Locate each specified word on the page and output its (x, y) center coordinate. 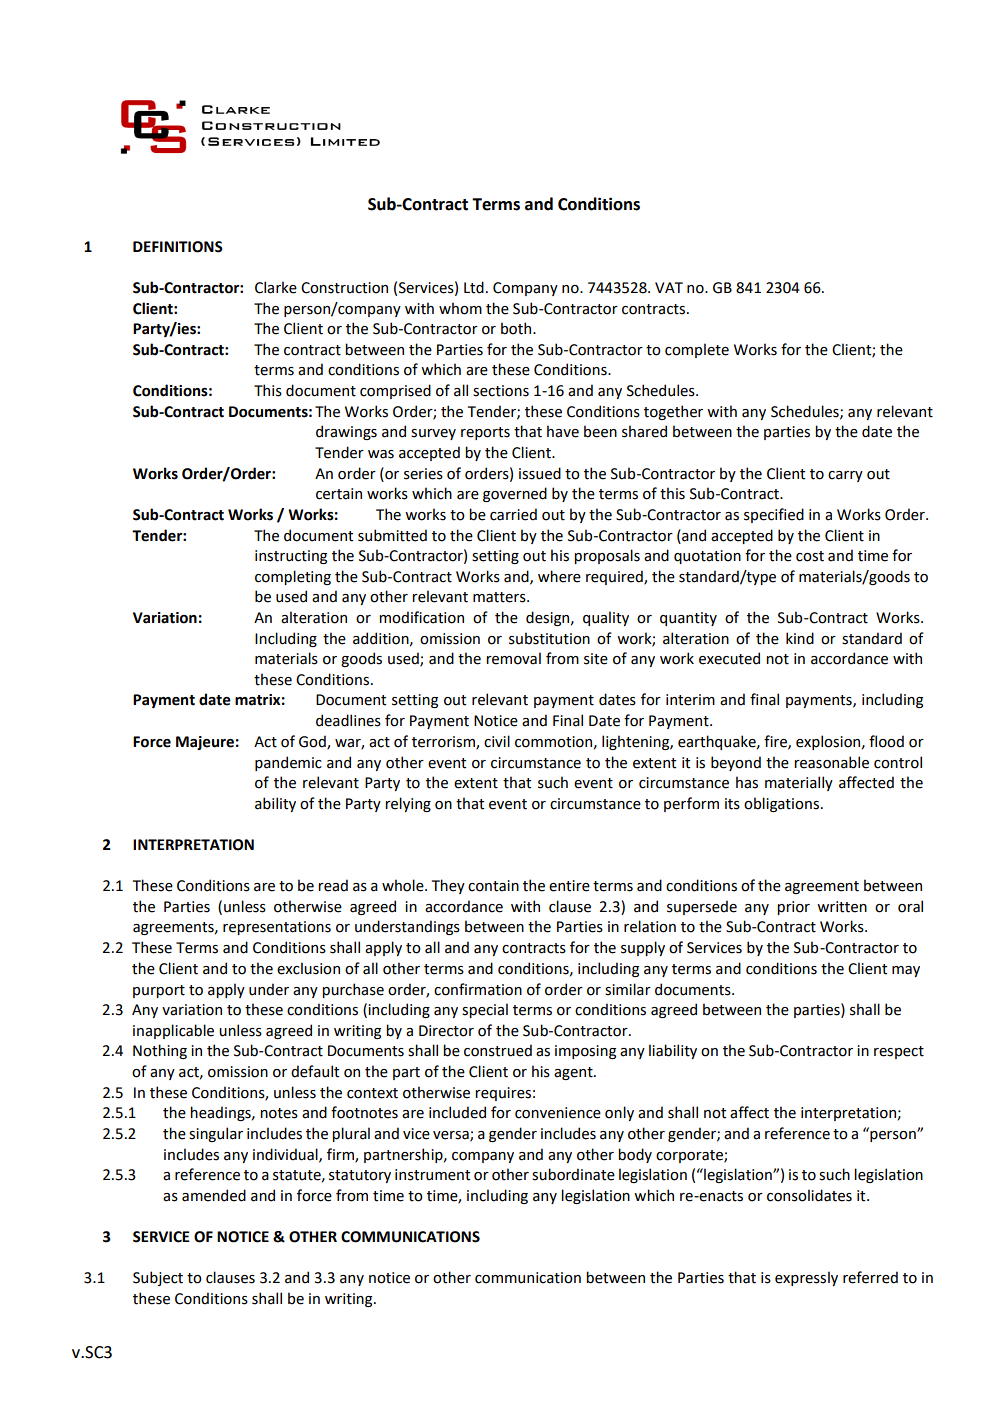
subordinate (573, 1174)
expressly (806, 1278)
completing (293, 577)
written (842, 907)
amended (214, 1195)
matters (500, 597)
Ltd (474, 287)
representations (277, 928)
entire (569, 886)
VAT (669, 287)
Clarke (276, 287)
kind (800, 638)
